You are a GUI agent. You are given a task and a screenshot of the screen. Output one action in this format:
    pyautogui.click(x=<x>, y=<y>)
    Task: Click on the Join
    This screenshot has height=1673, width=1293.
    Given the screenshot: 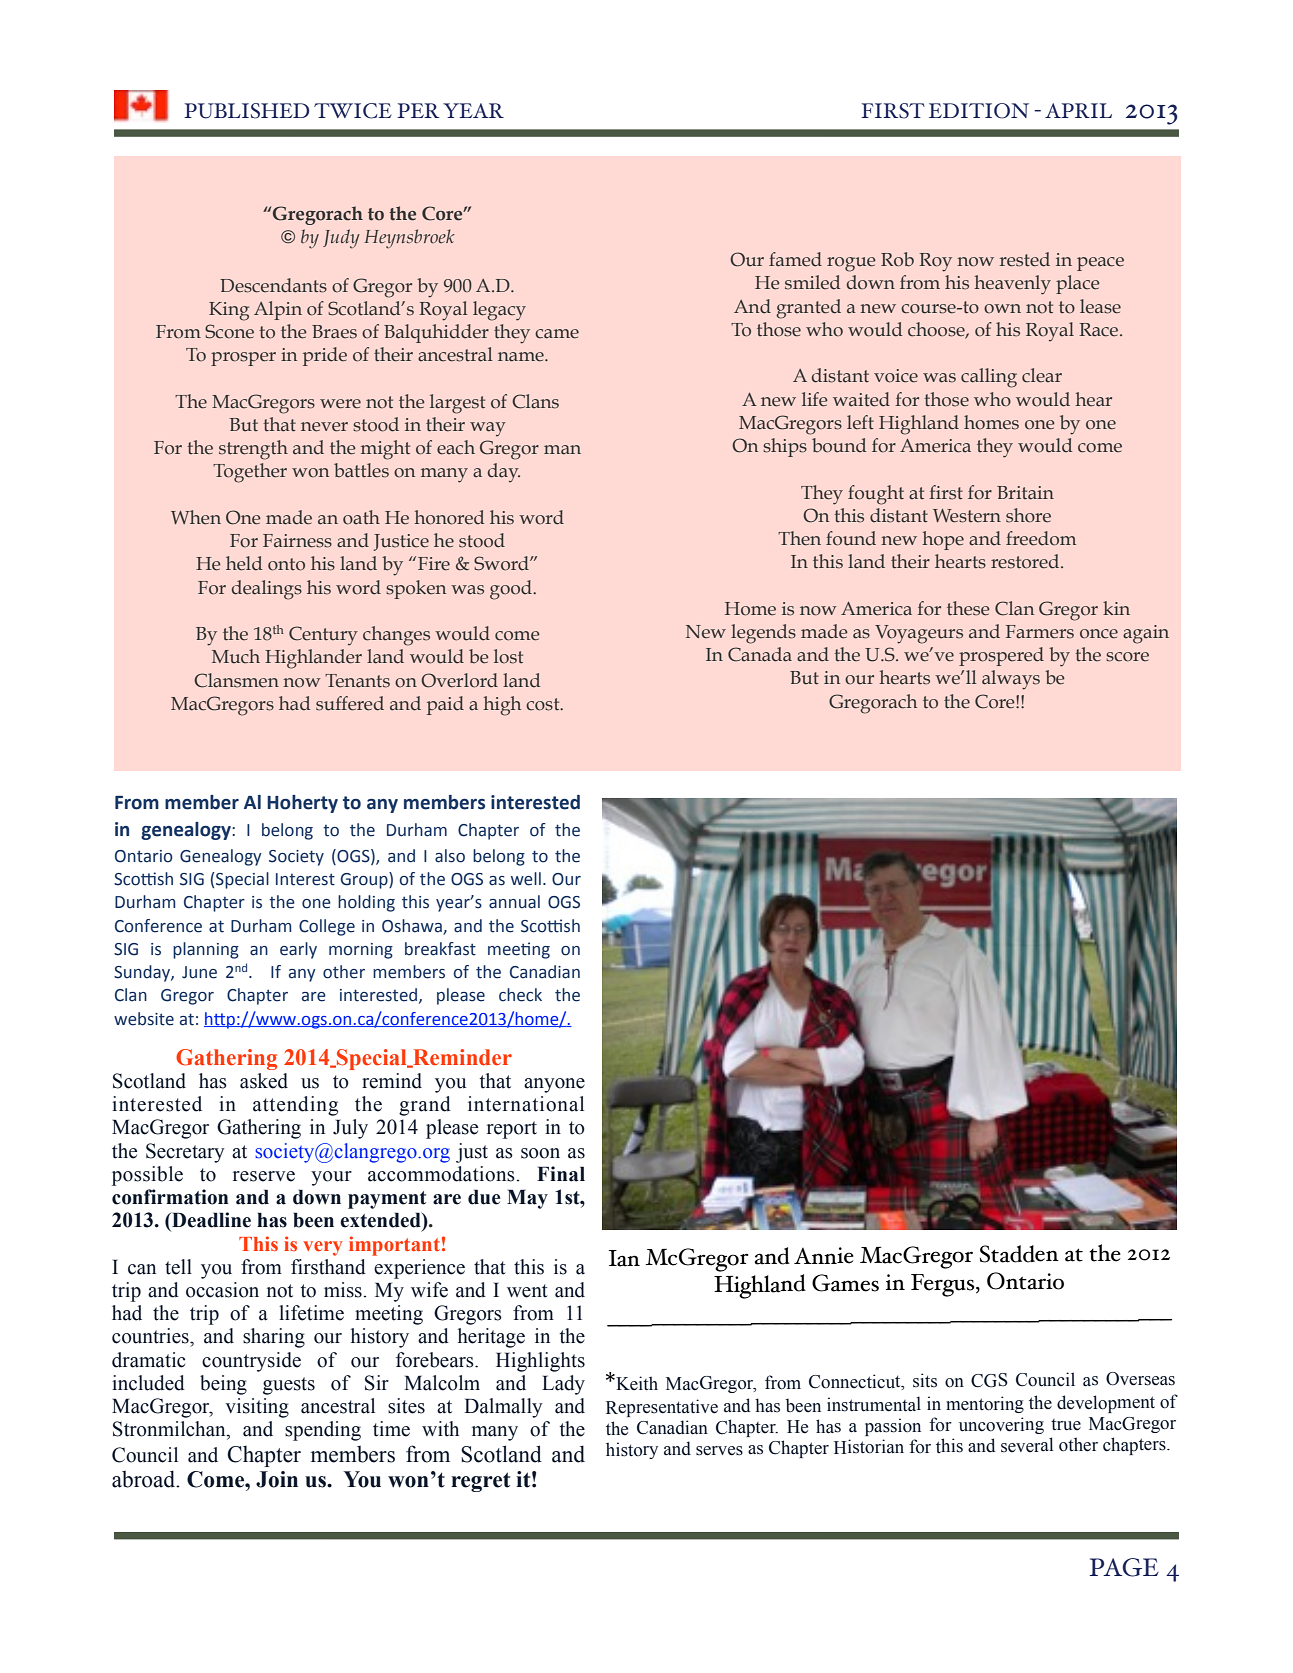 What is the action you would take?
    pyautogui.click(x=277, y=1479)
